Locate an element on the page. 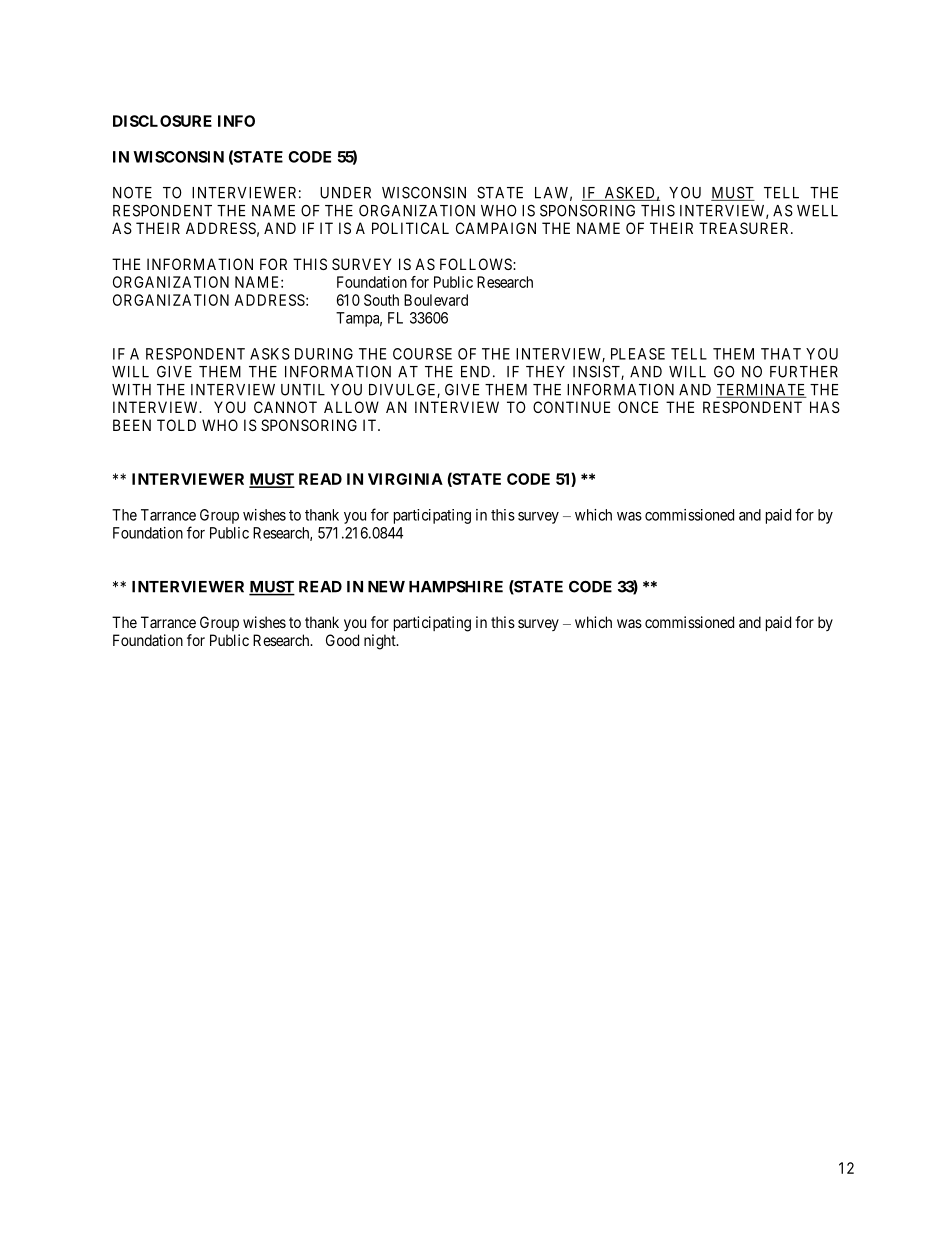 The image size is (952, 1233). WITH is located at coordinates (131, 390).
